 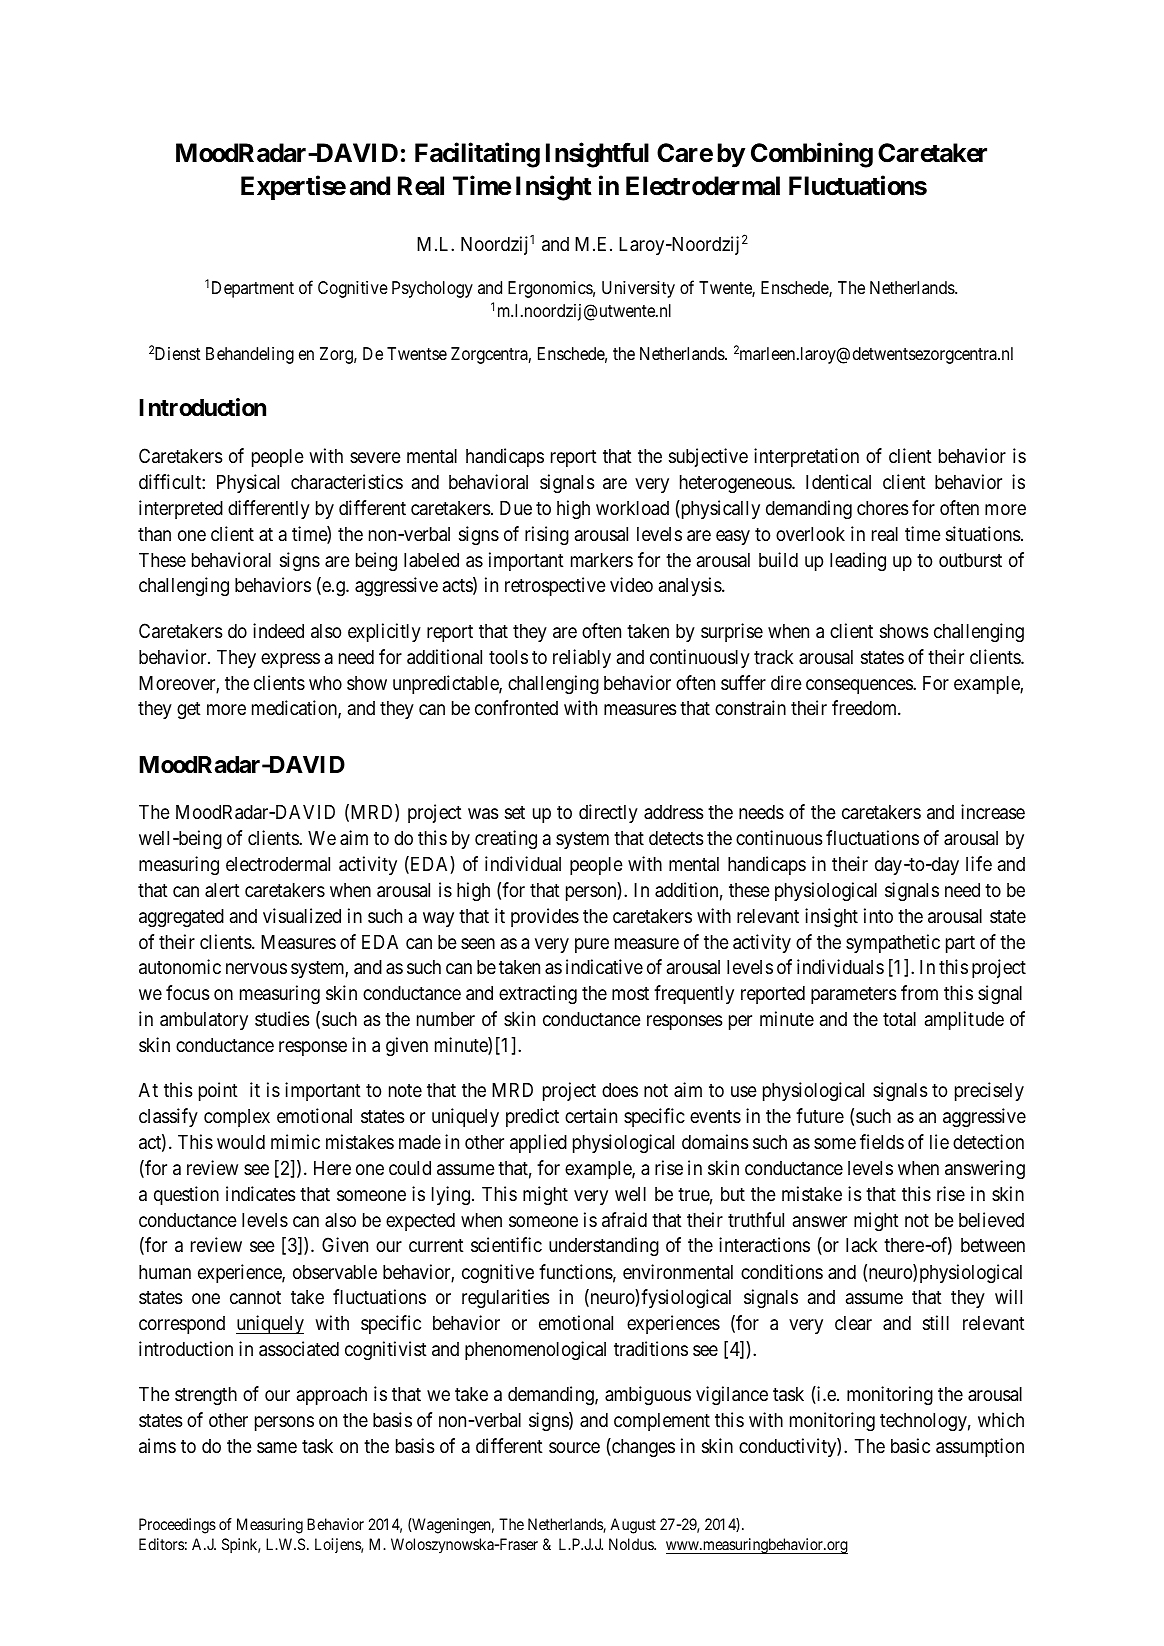 What do you see at coordinates (806, 457) in the image?
I see `interpretation` at bounding box center [806, 457].
